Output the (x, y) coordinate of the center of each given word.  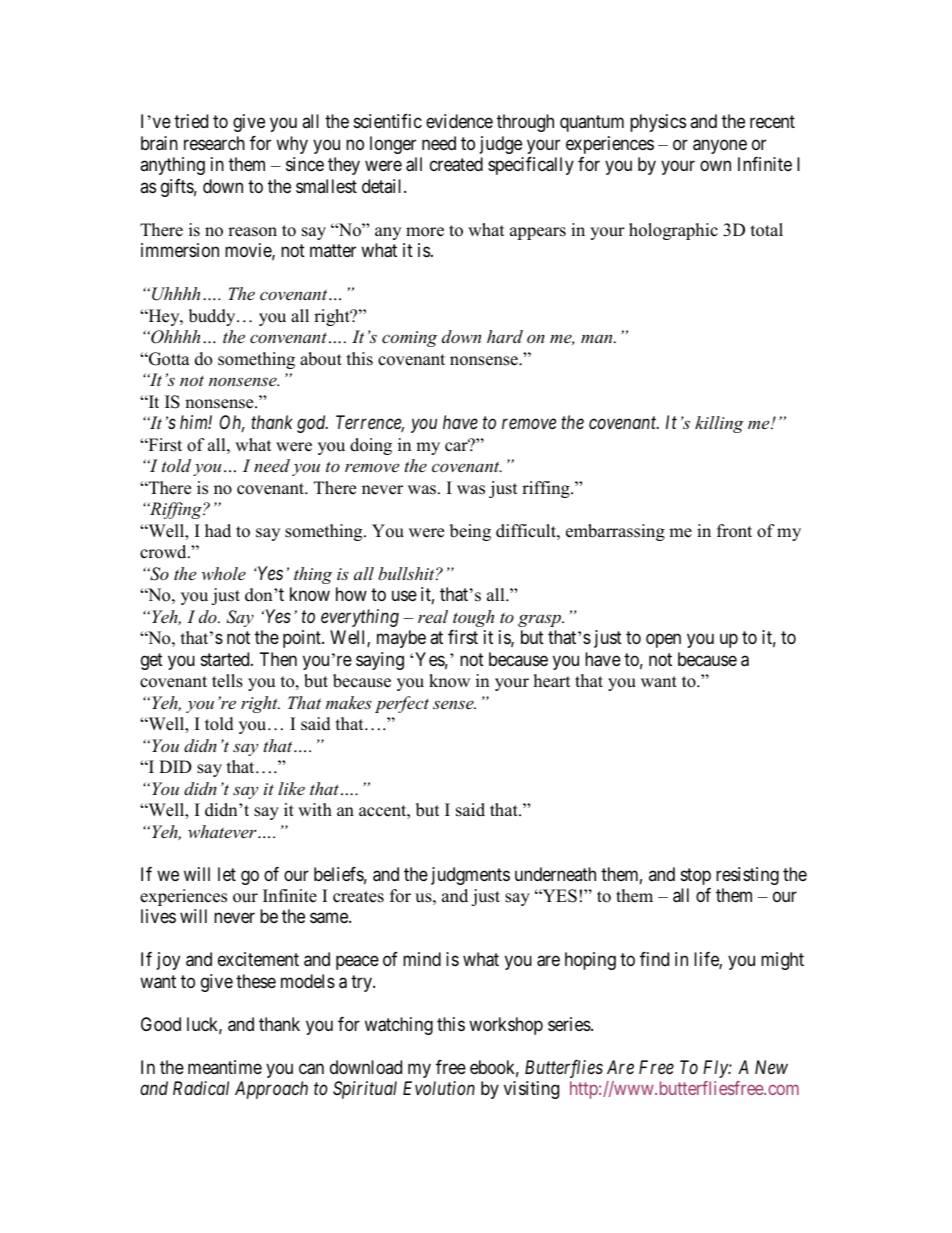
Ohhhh (174, 337)
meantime (225, 1067)
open (663, 641)
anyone (720, 146)
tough (473, 618)
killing (719, 424)
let (227, 874)
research (214, 143)
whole (224, 573)
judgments (470, 876)
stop (696, 876)
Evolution (439, 1088)
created (456, 164)
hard (505, 336)
